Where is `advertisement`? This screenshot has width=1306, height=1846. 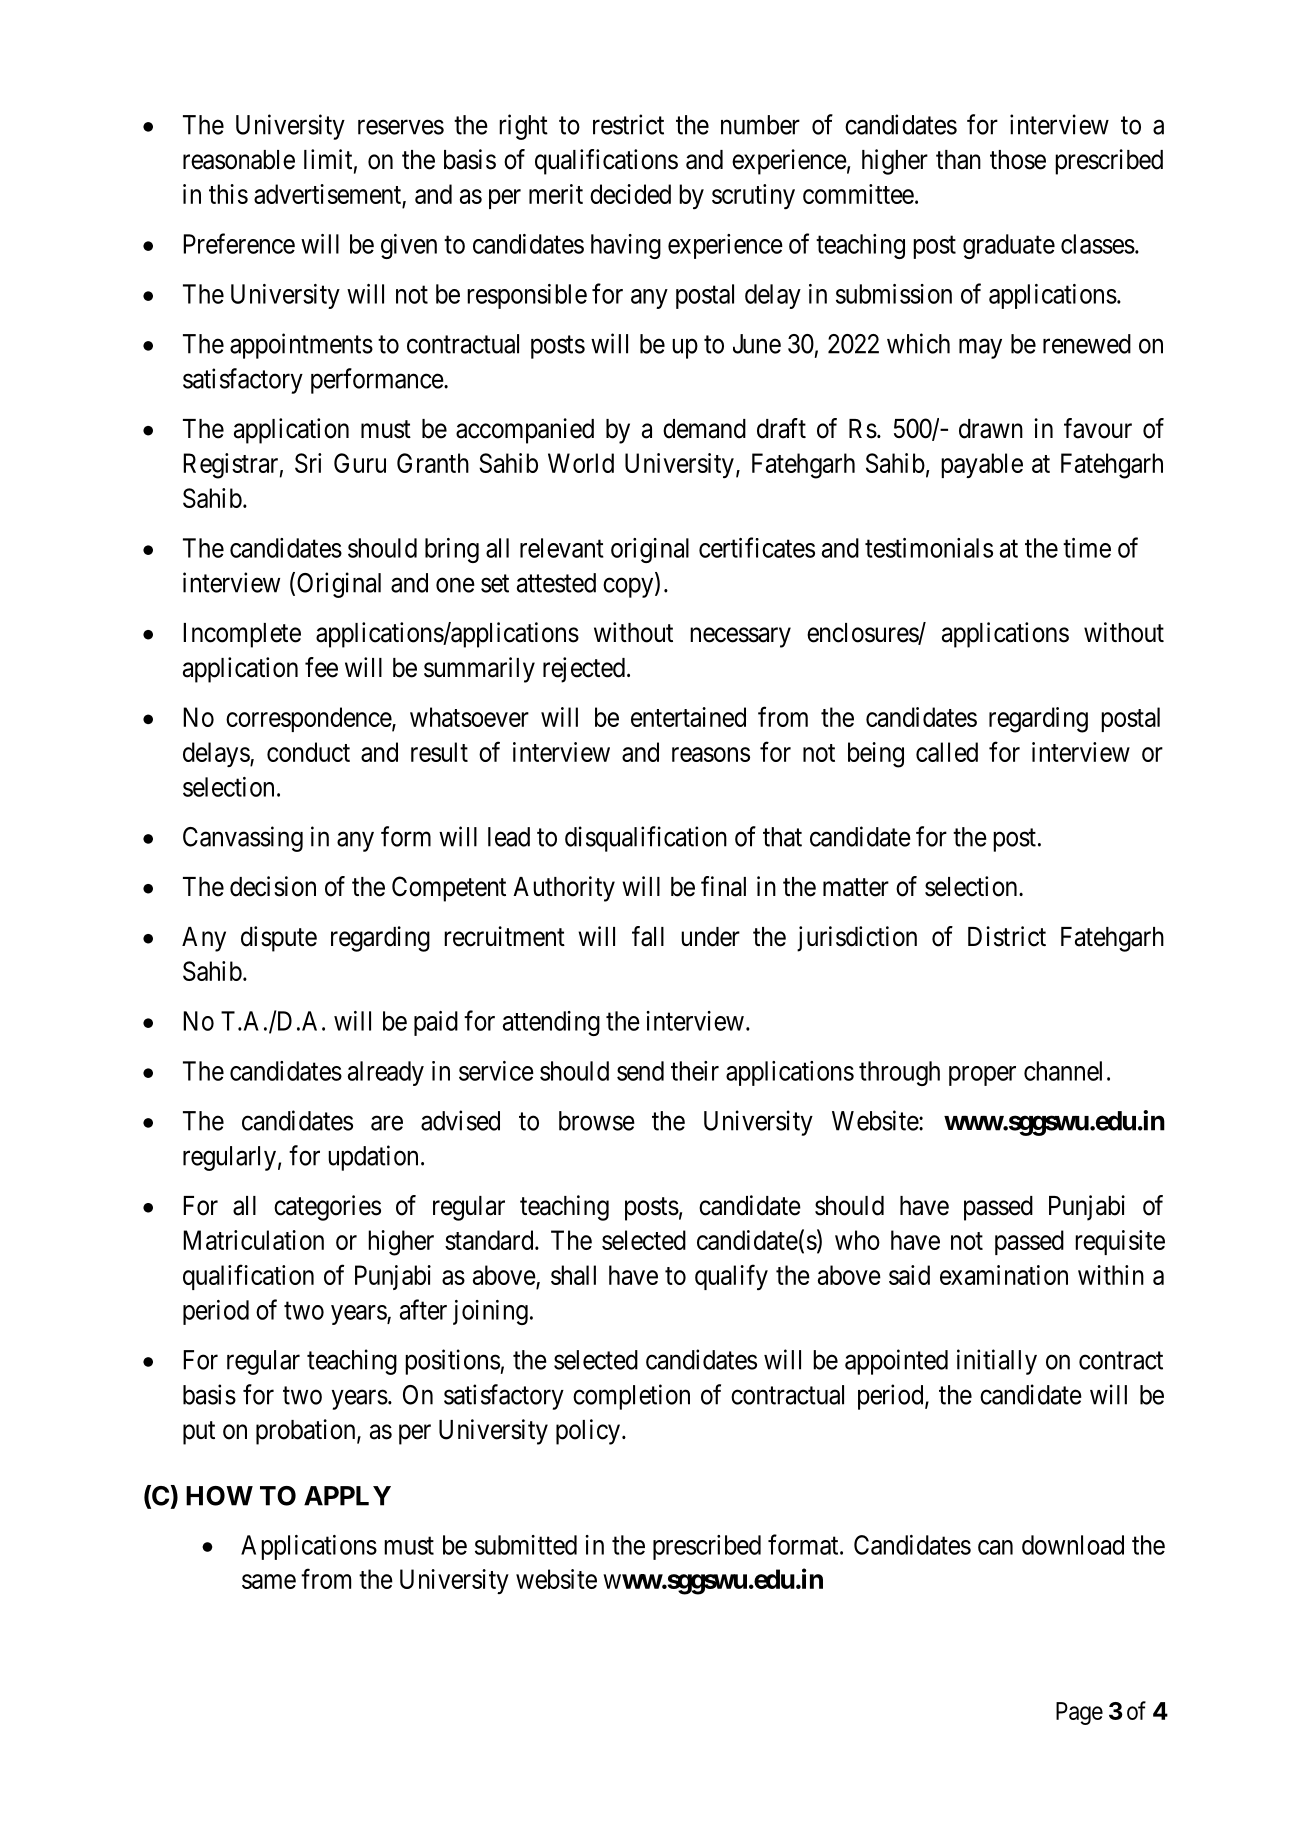 advertisement is located at coordinates (328, 195).
